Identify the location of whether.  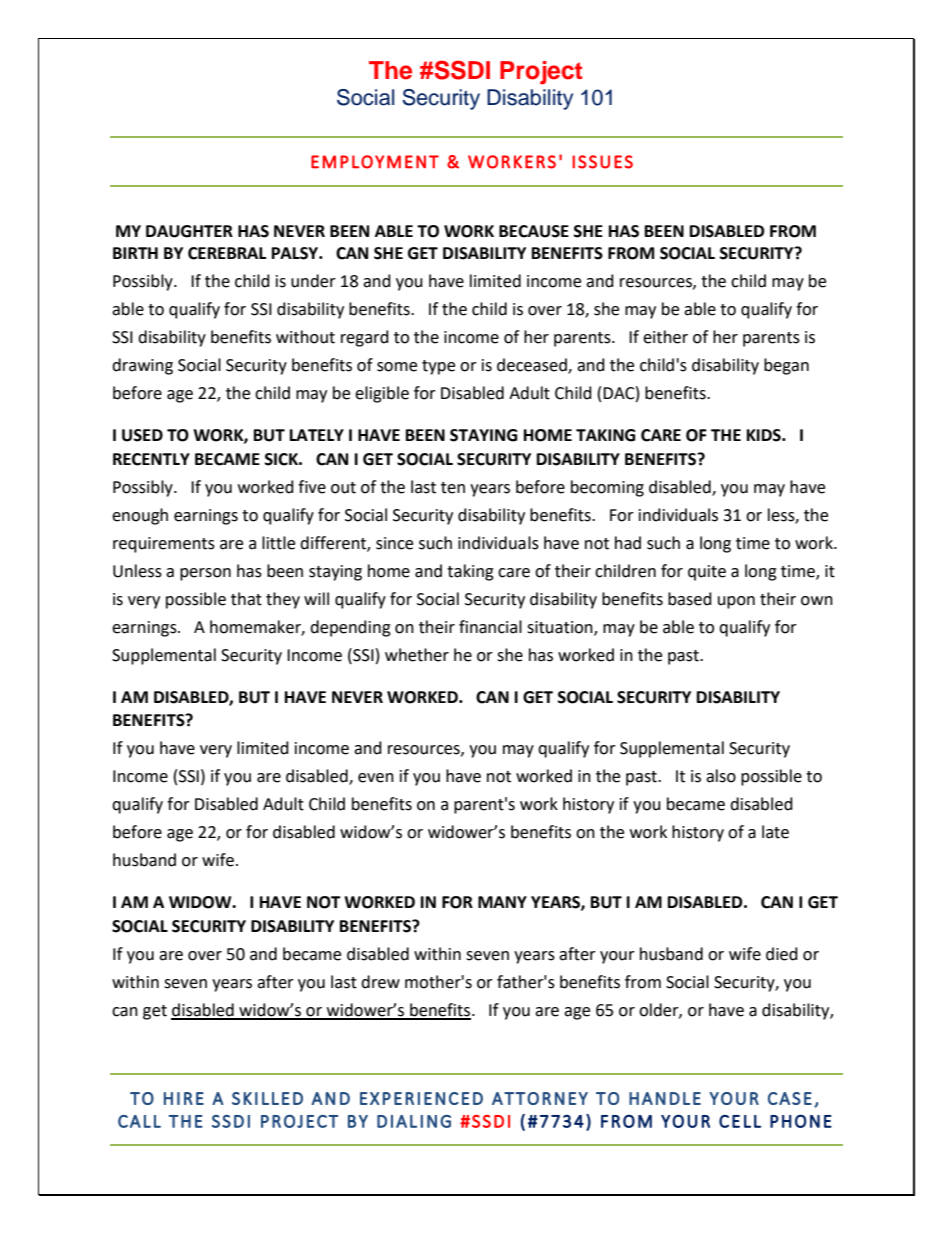
(417, 655).
